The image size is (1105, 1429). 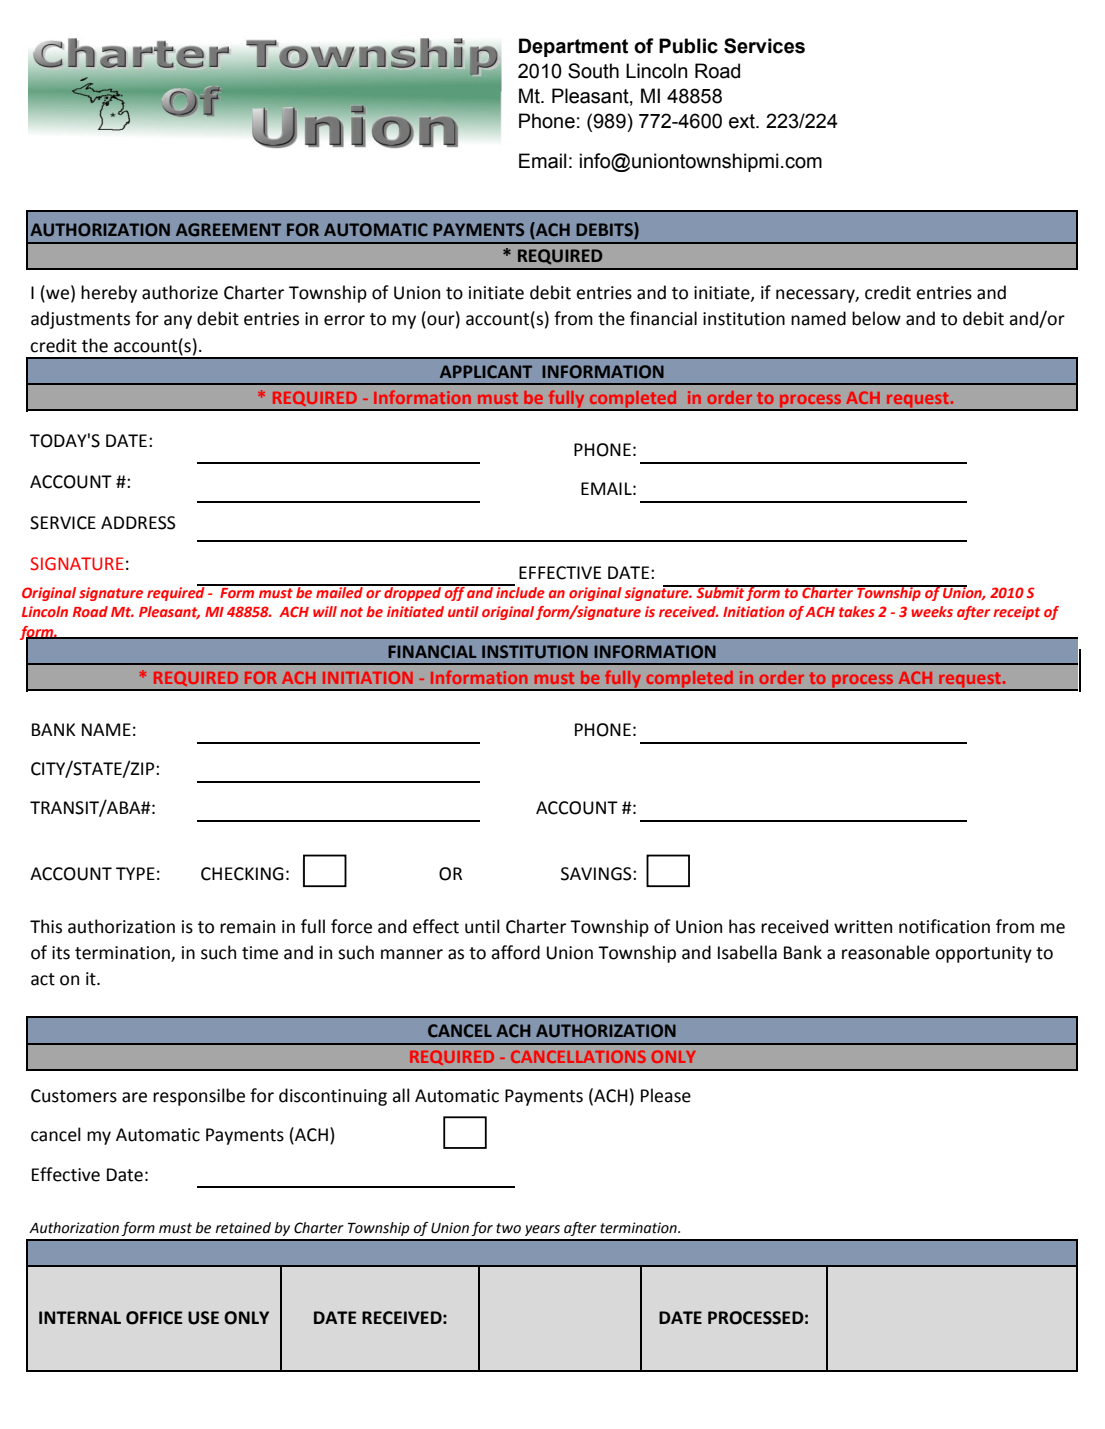 What do you see at coordinates (515, 952) in the page?
I see `afford` at bounding box center [515, 952].
